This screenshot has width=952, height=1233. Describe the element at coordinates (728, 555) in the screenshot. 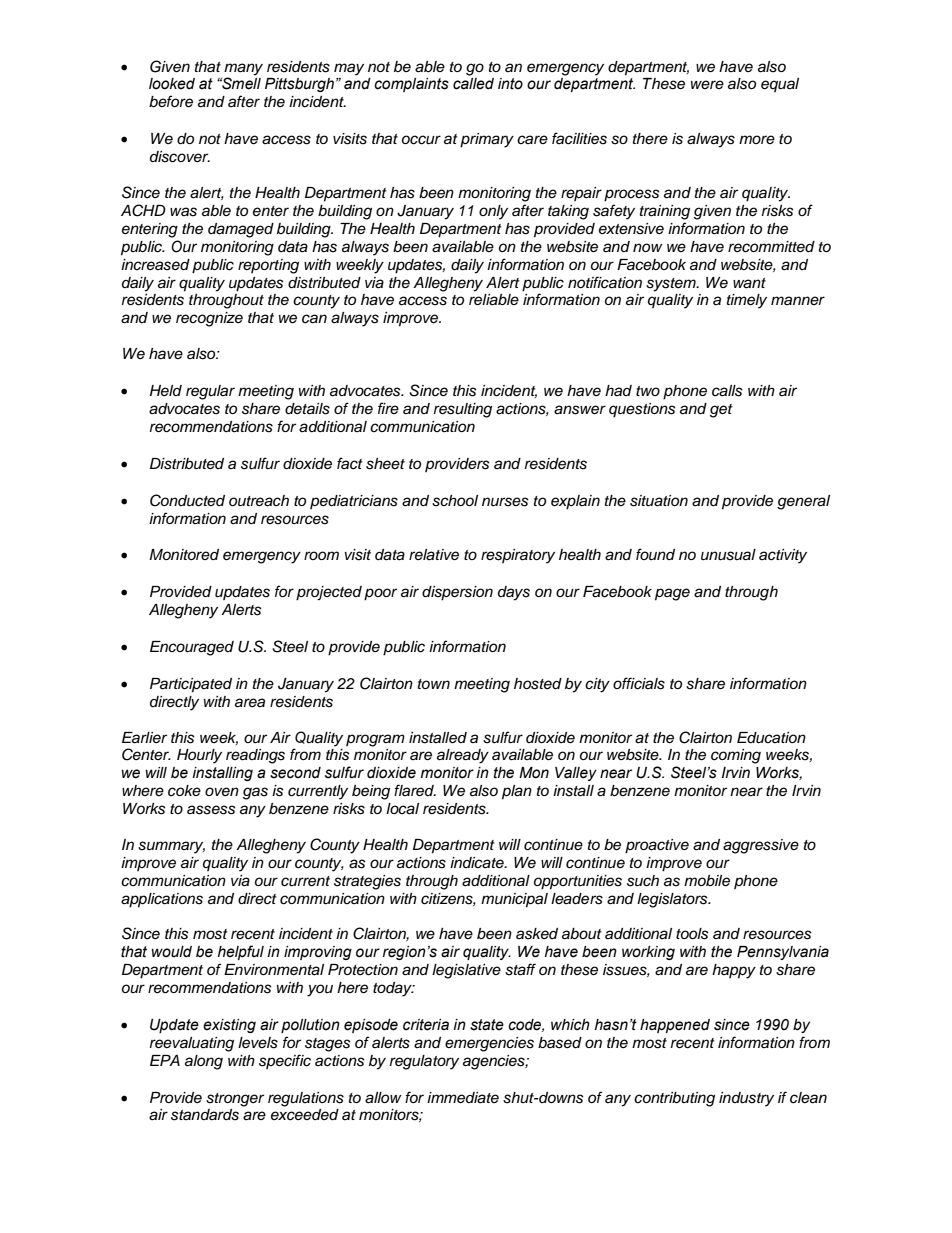

I see `unusual` at that location.
